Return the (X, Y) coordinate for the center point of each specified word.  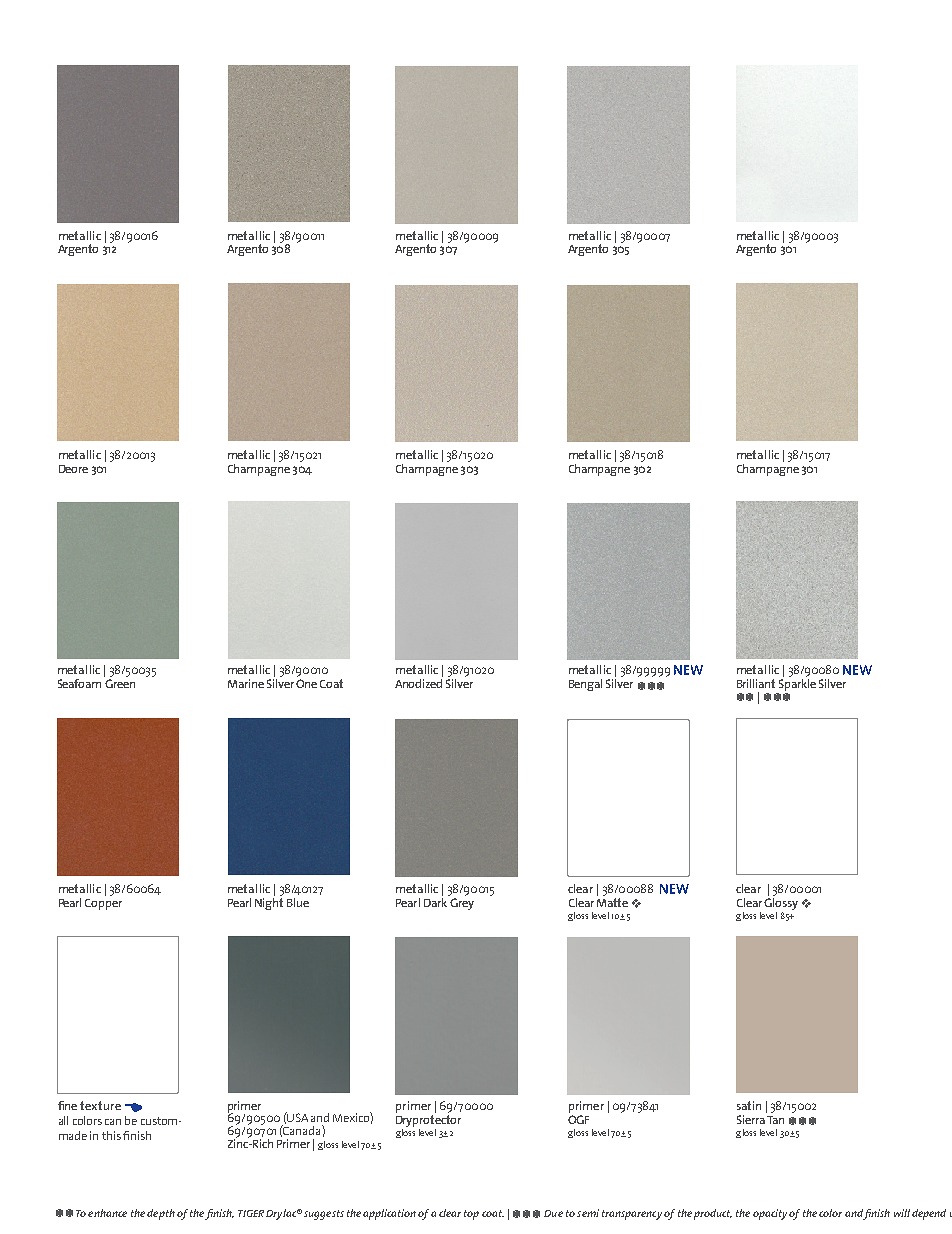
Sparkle (796, 686)
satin (749, 1105)
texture (100, 1105)
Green (120, 683)
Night (269, 904)
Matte (612, 902)
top (471, 1215)
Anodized (418, 683)
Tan (775, 1120)
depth (161, 1214)
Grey (462, 904)
